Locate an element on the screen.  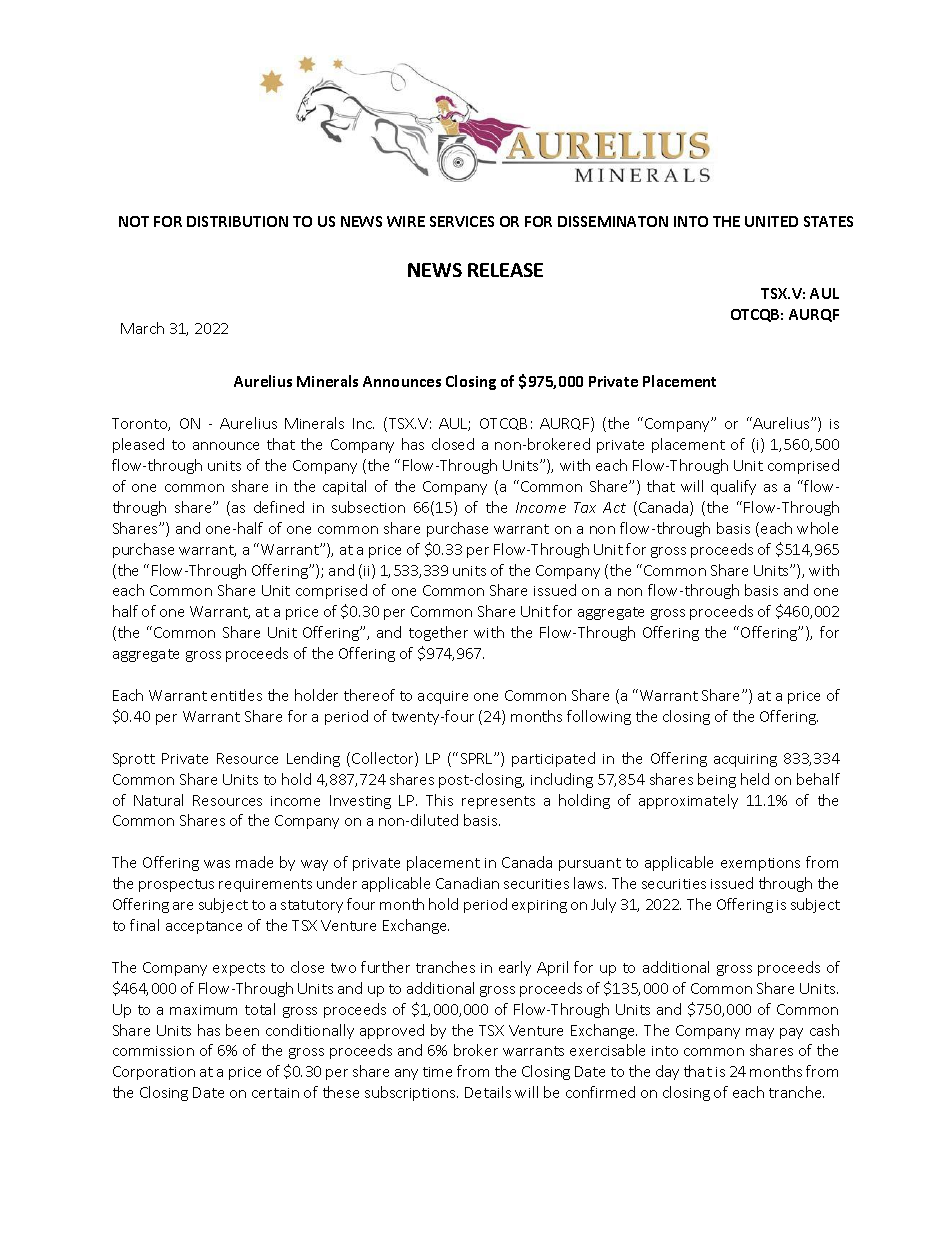
together is located at coordinates (438, 633).
